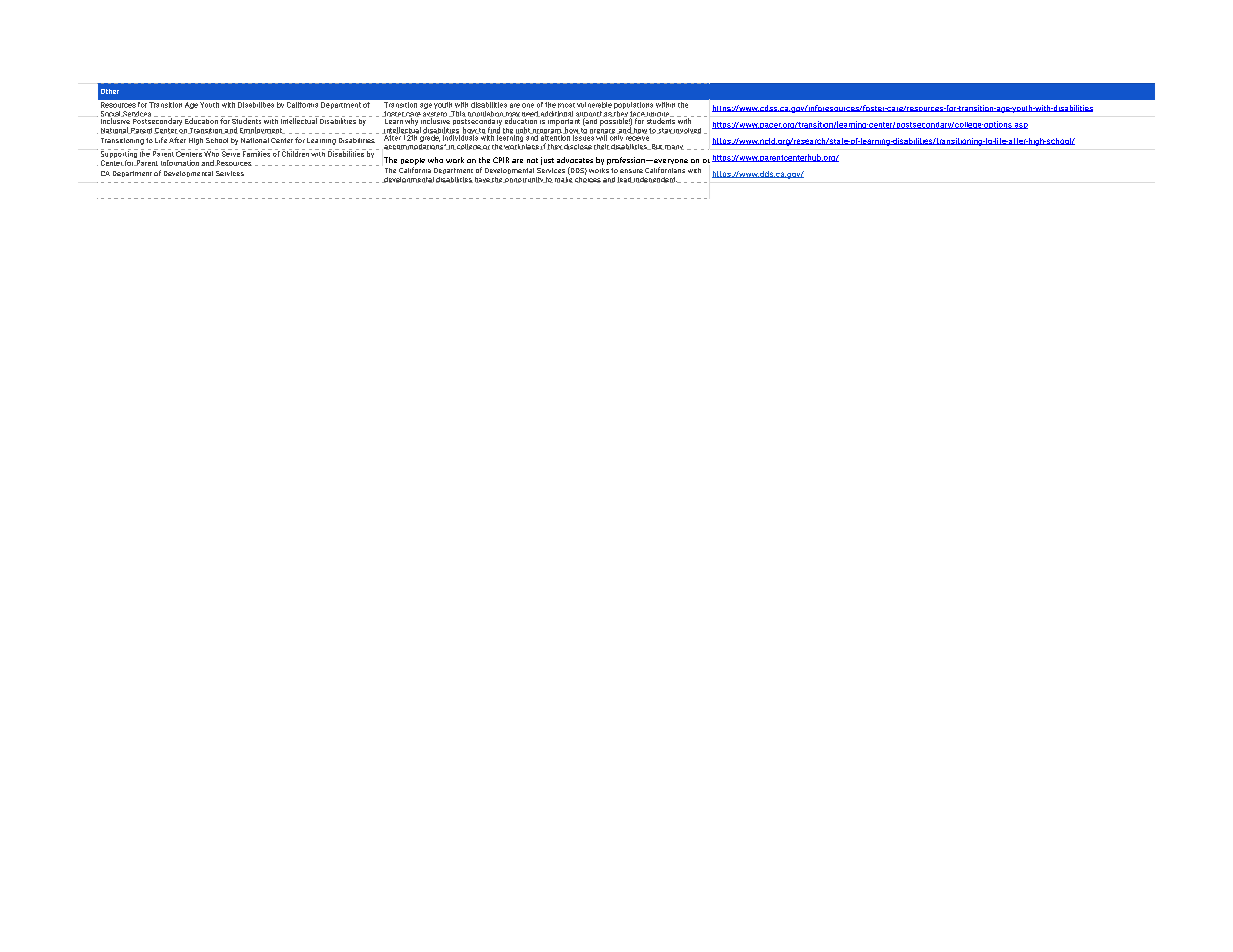  I want to click on not, so click(532, 160).
